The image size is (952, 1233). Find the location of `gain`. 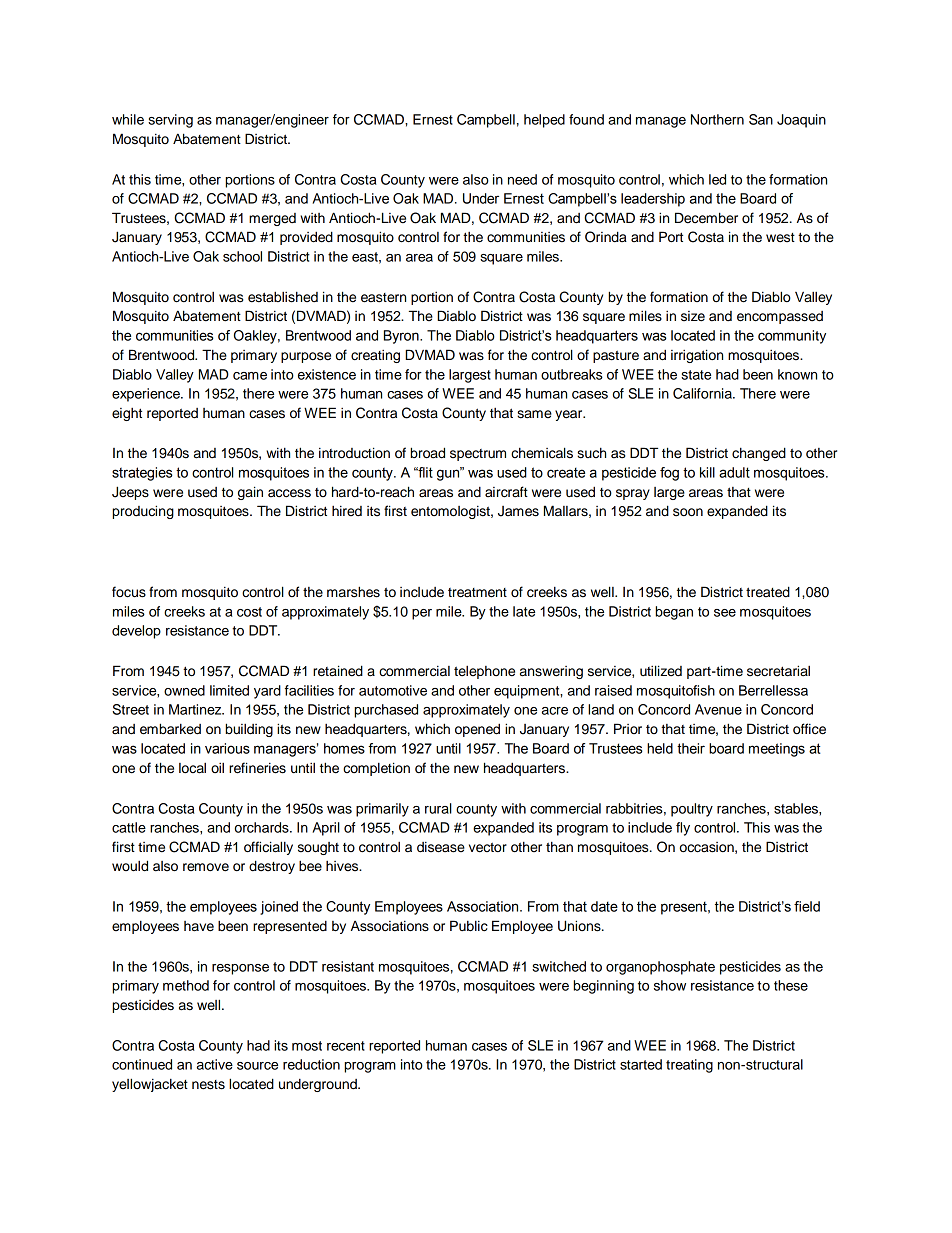

gain is located at coordinates (250, 493).
